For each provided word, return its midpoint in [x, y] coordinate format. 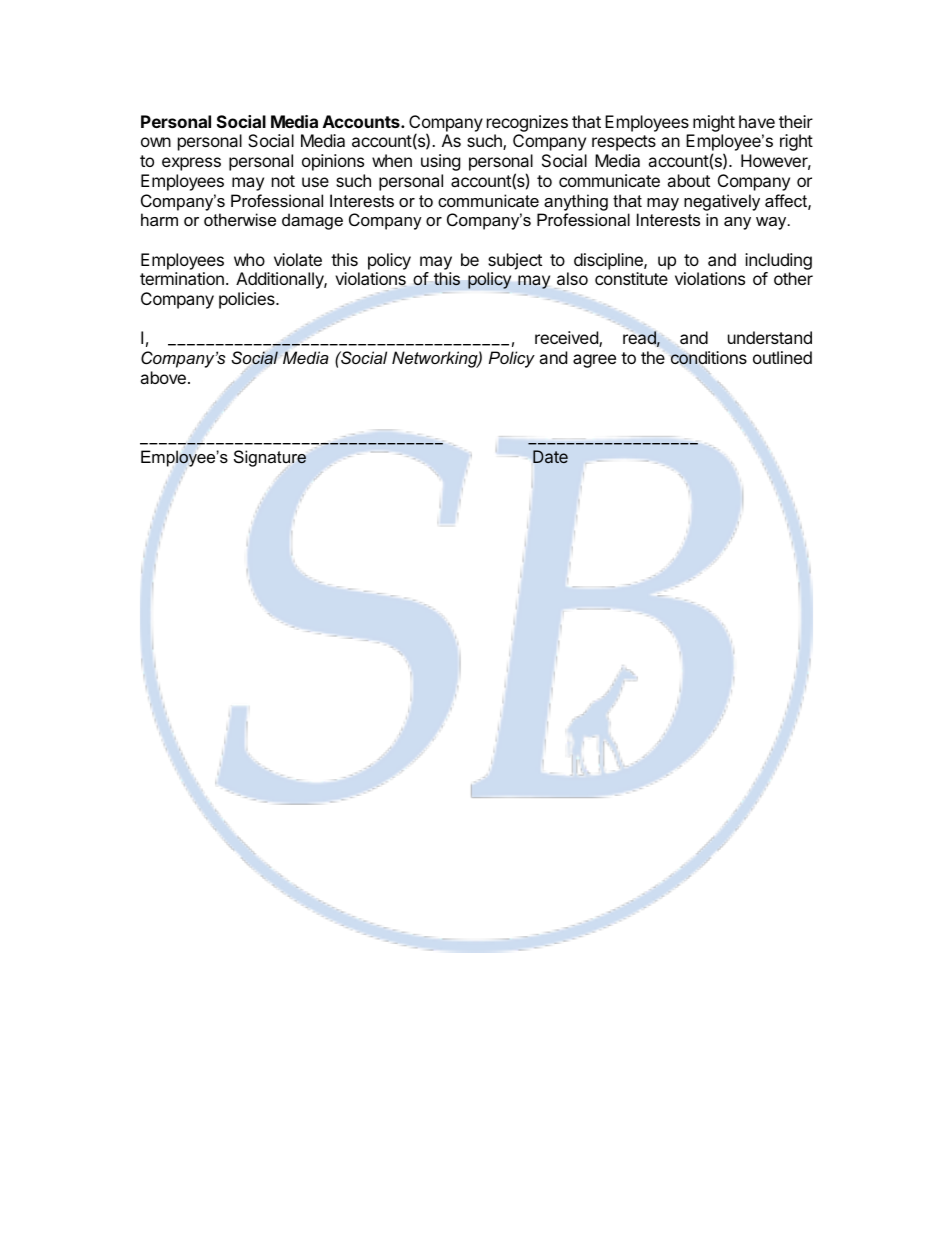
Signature [270, 458]
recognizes [527, 123]
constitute [631, 278]
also [572, 278]
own [156, 142]
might [714, 123]
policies [248, 300]
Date [550, 456]
